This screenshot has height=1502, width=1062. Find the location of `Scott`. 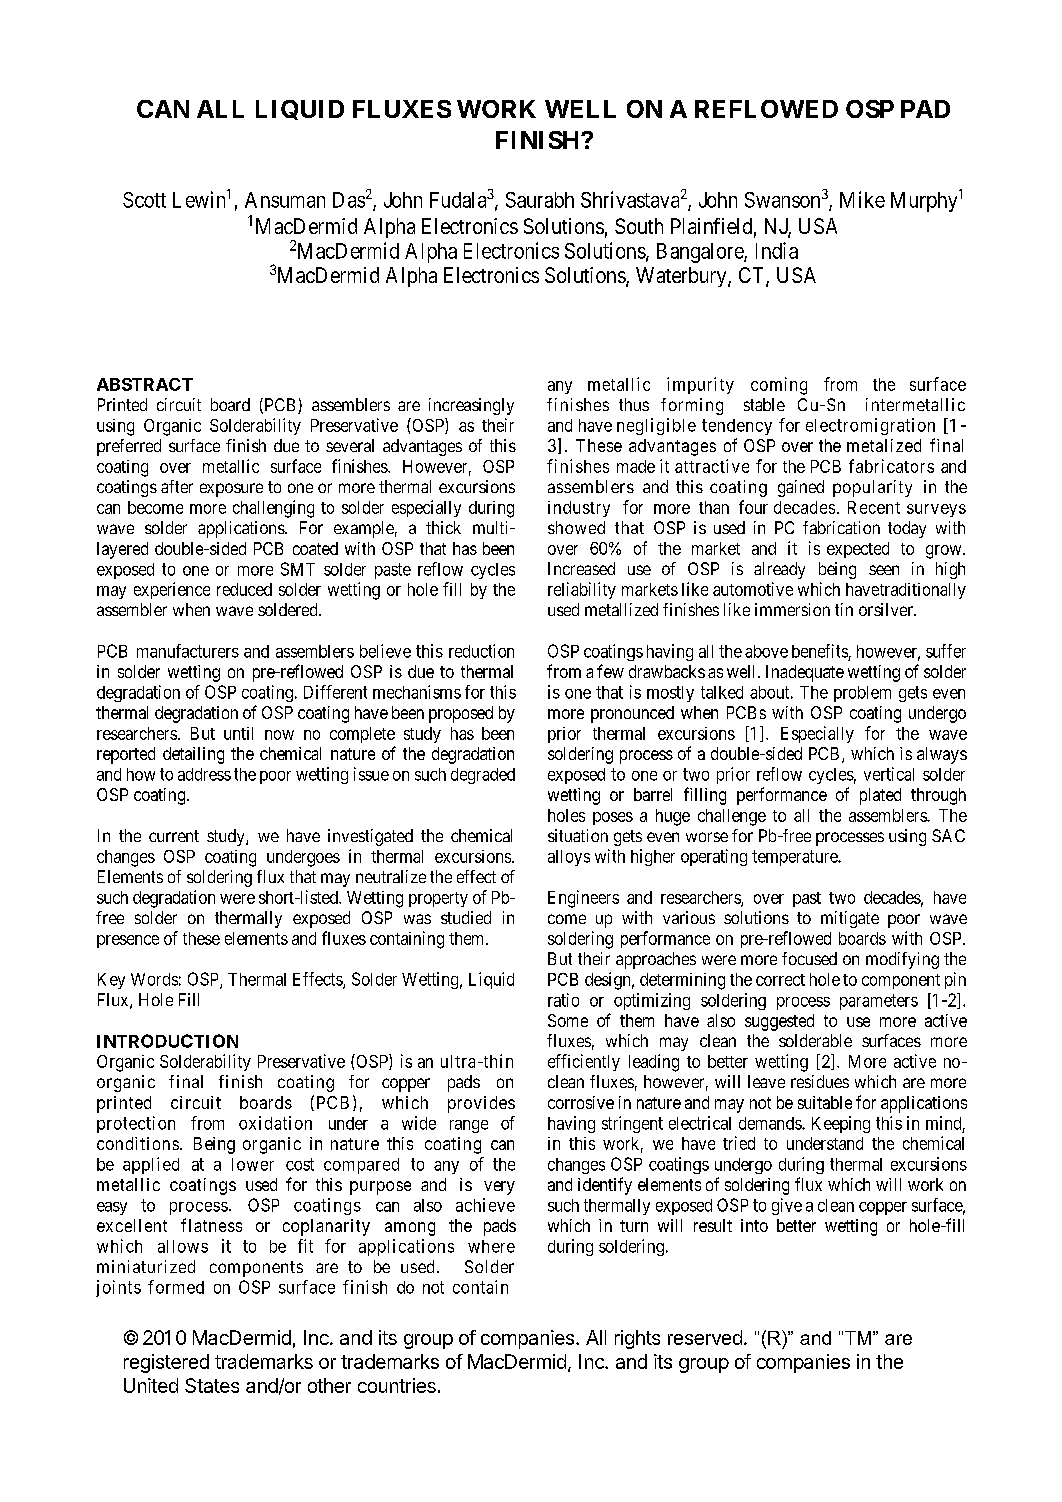

Scott is located at coordinates (144, 200).
